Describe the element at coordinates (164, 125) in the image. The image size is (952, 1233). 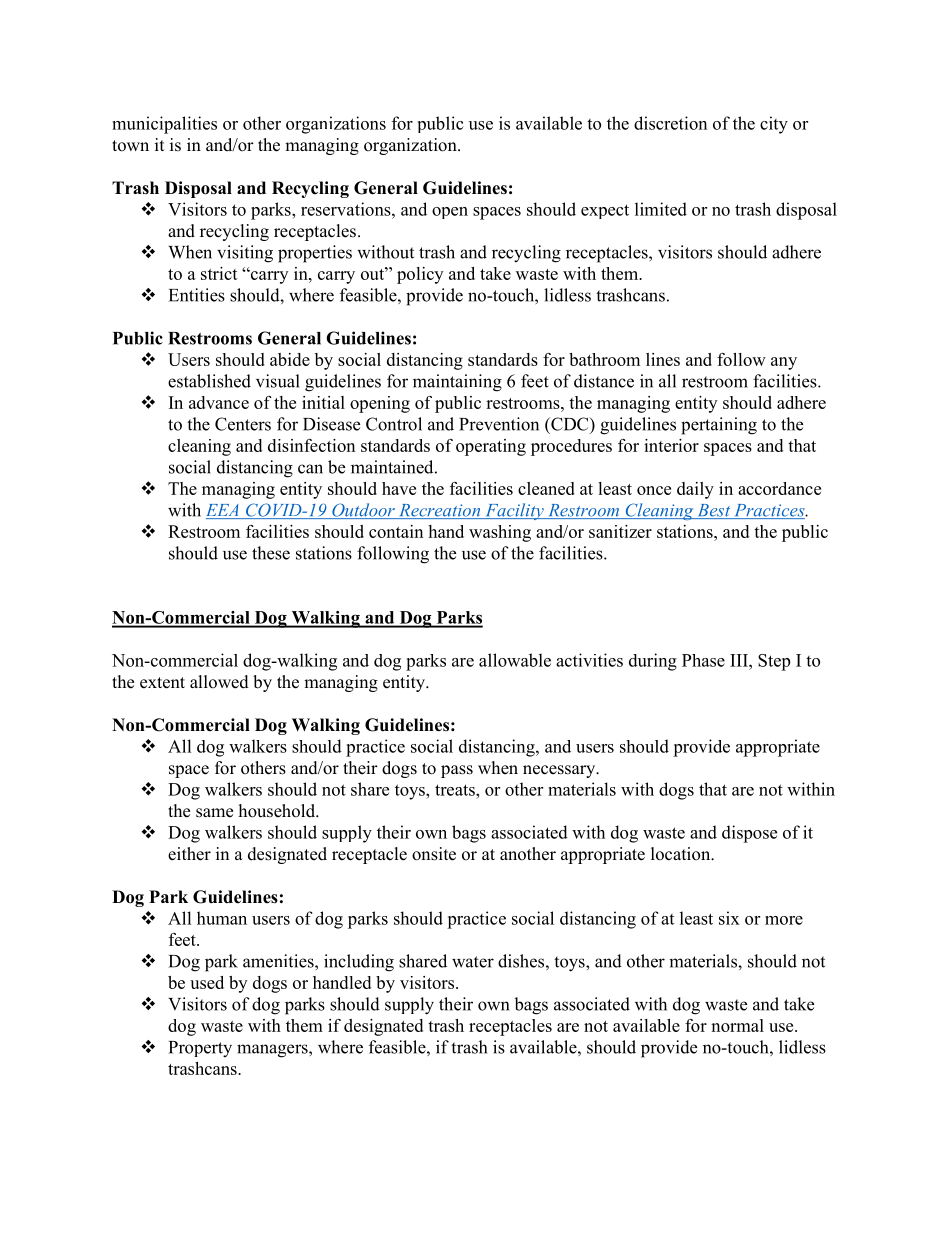
I see `municipalities` at that location.
